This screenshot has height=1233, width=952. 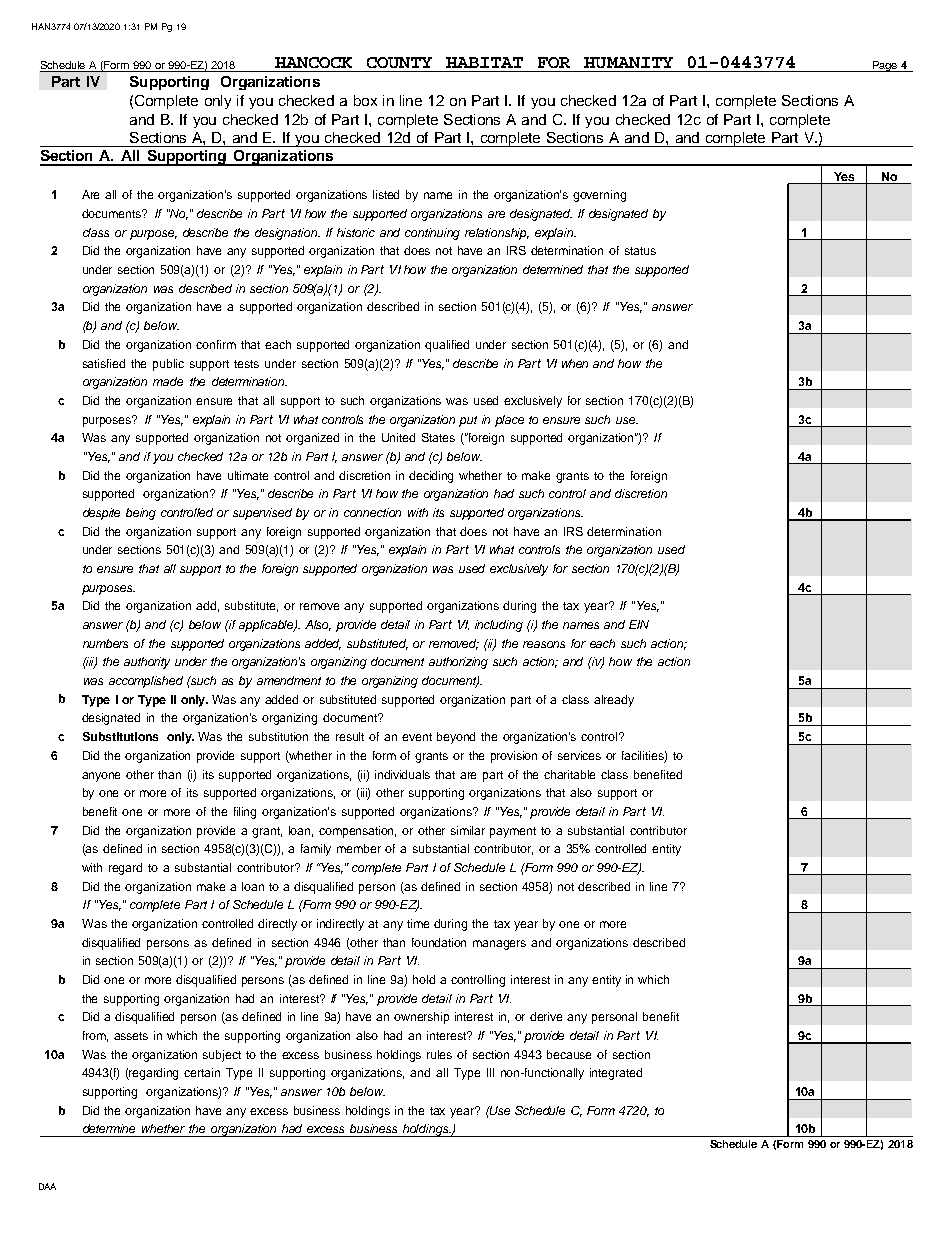 What do you see at coordinates (614, 701) in the screenshot?
I see `already` at bounding box center [614, 701].
